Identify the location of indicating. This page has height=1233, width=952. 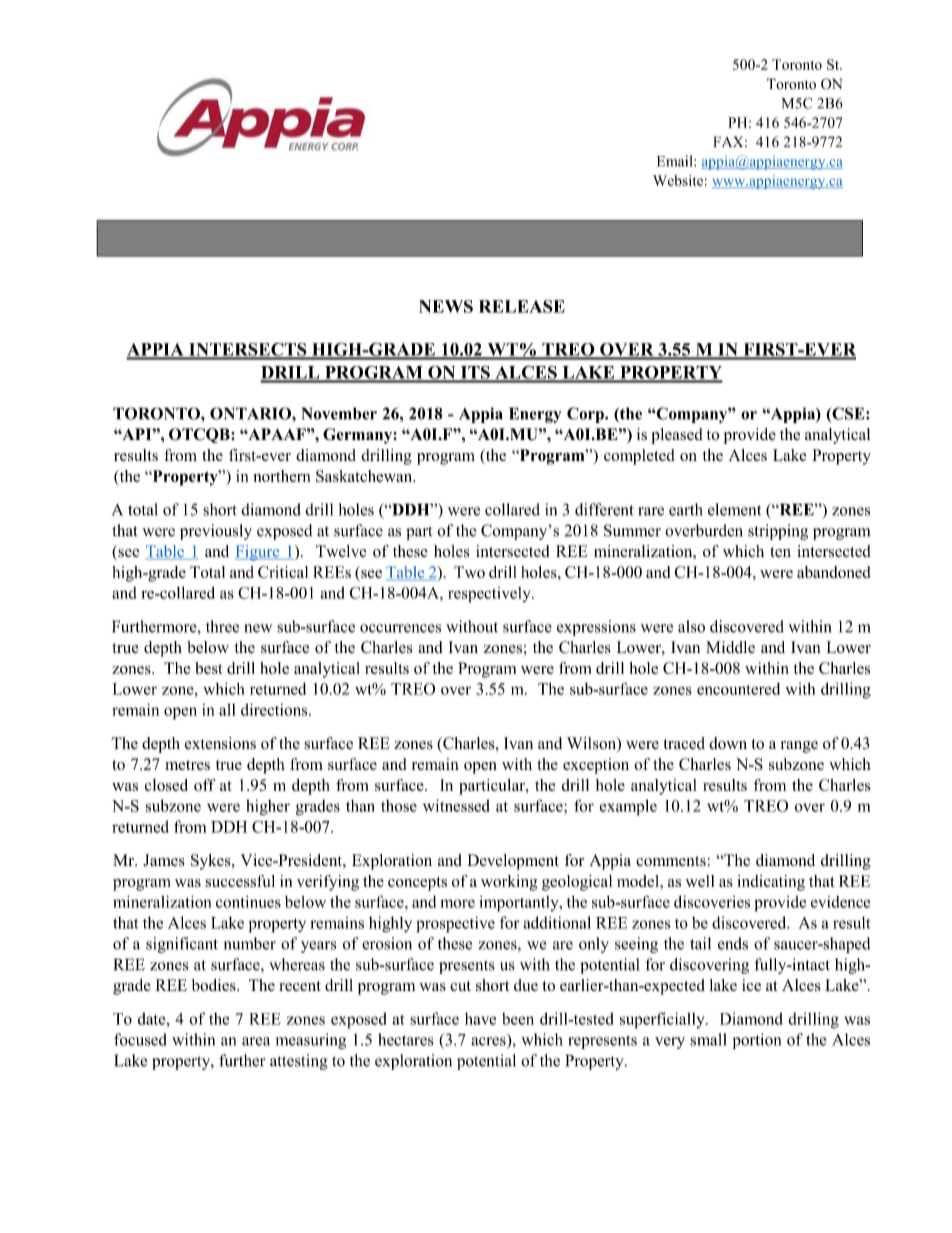
(771, 883).
